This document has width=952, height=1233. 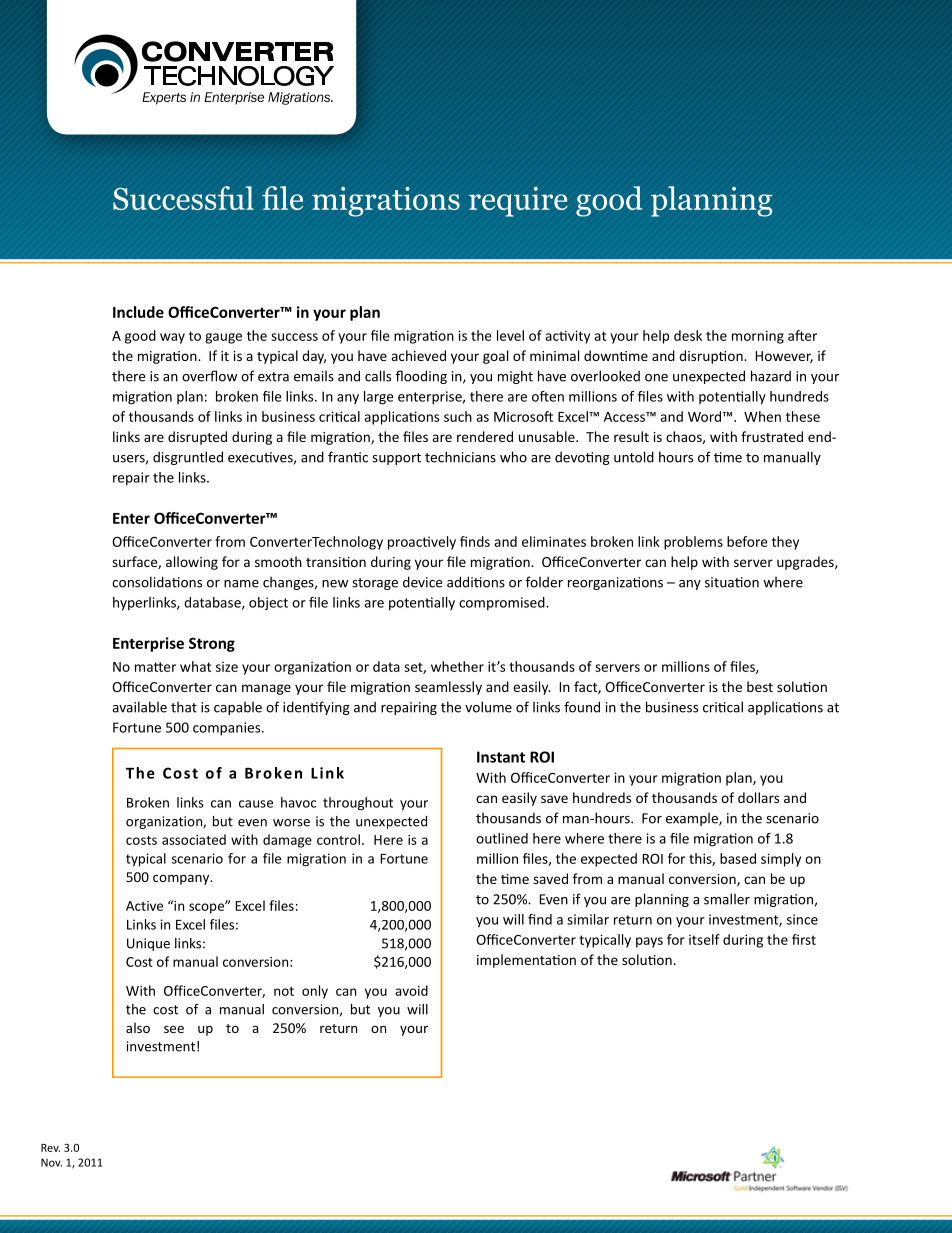 I want to click on itself, so click(x=704, y=939).
